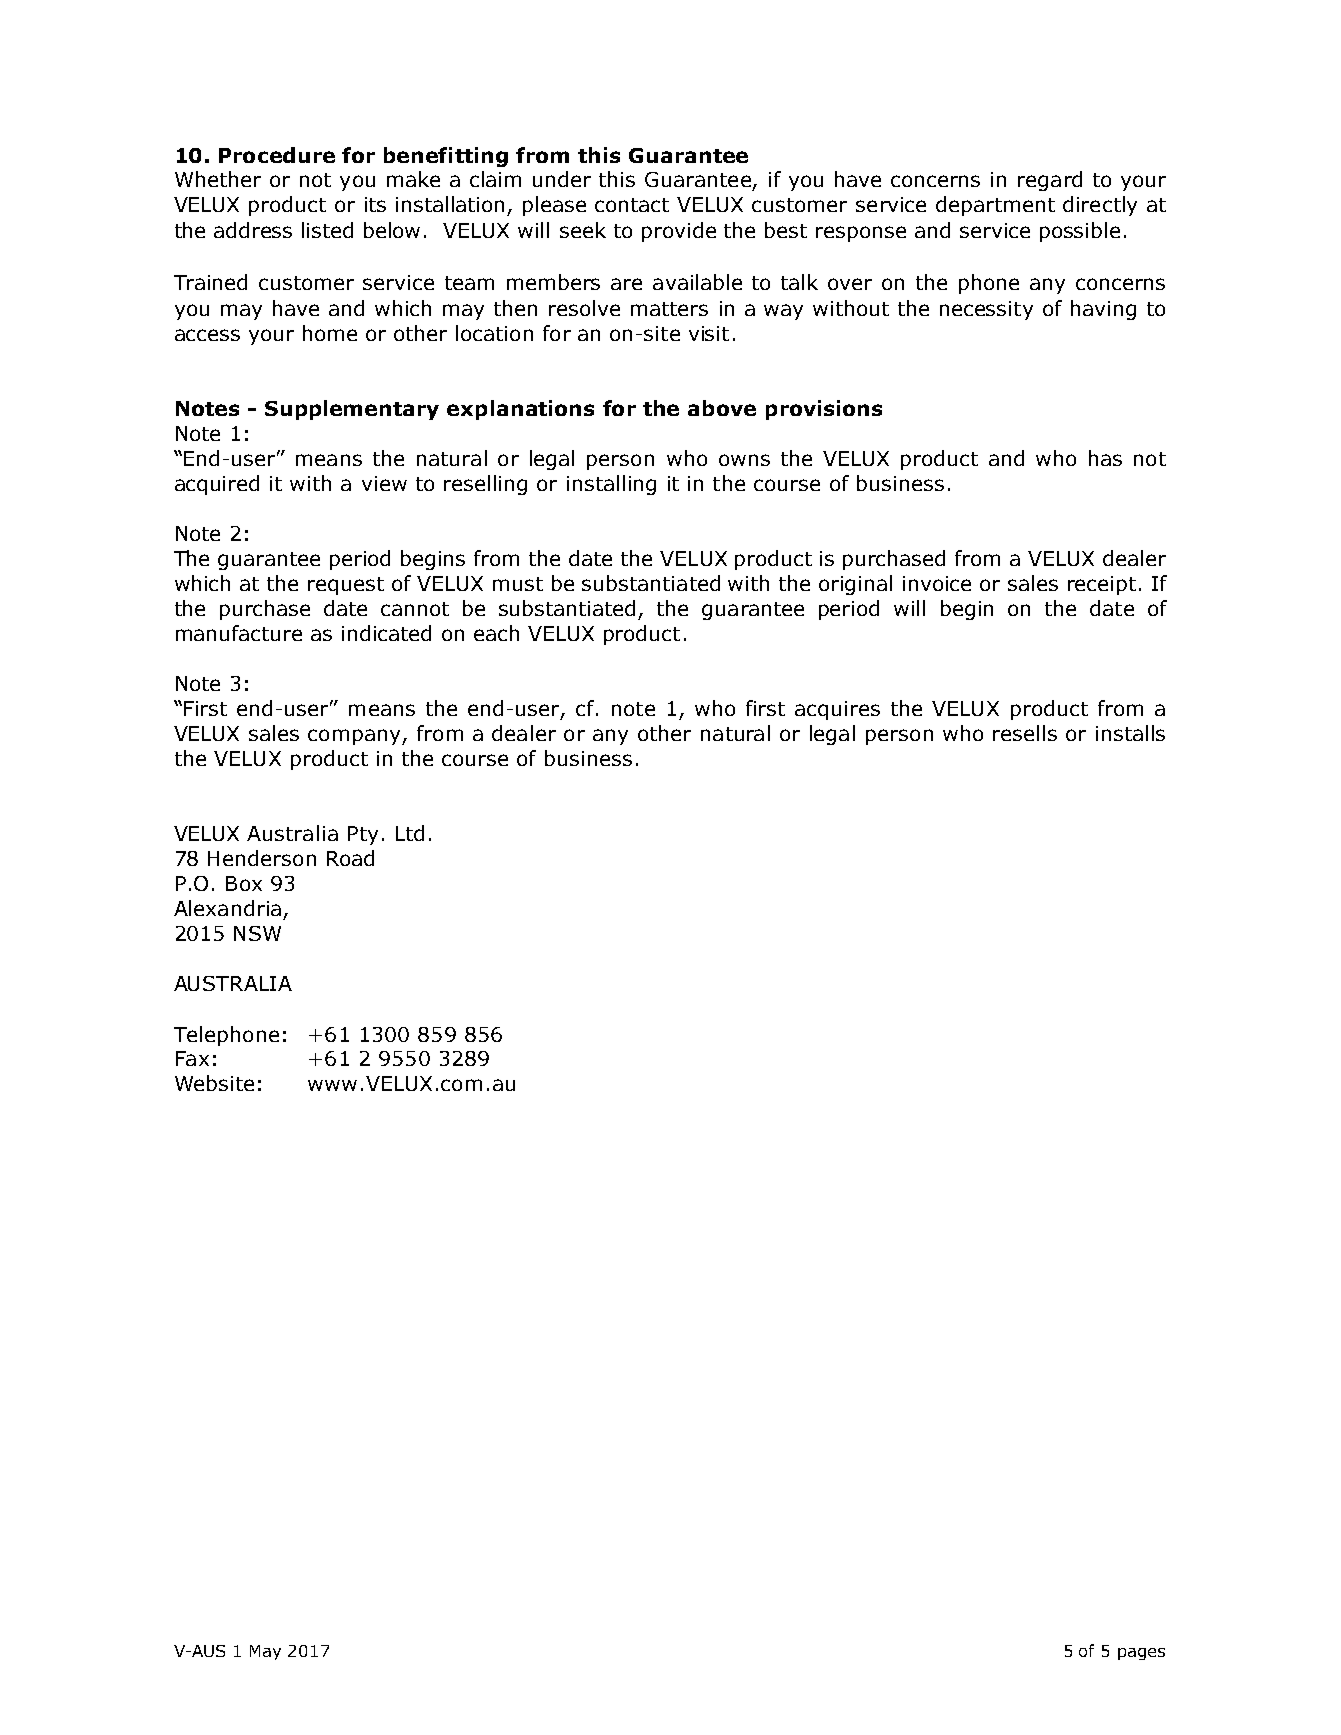 The width and height of the screenshot is (1341, 1735). What do you see at coordinates (1050, 181) in the screenshot?
I see `regard` at bounding box center [1050, 181].
